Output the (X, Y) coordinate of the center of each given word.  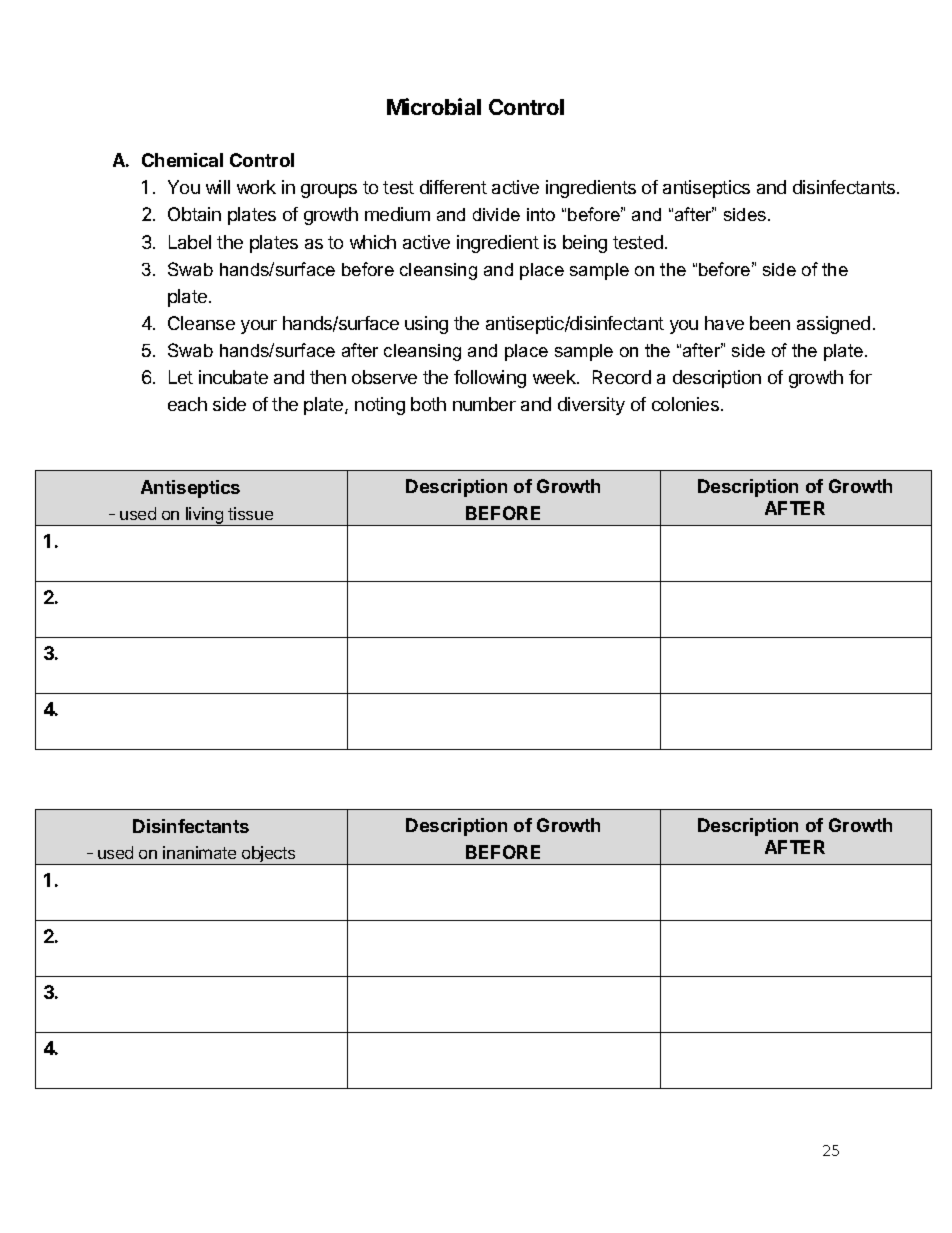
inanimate (199, 852)
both (428, 404)
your (259, 327)
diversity (591, 406)
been (770, 323)
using (426, 325)
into (541, 214)
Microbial (434, 106)
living (204, 516)
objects (269, 855)
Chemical (182, 160)
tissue (250, 513)
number (484, 404)
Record (622, 377)
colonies (687, 404)
